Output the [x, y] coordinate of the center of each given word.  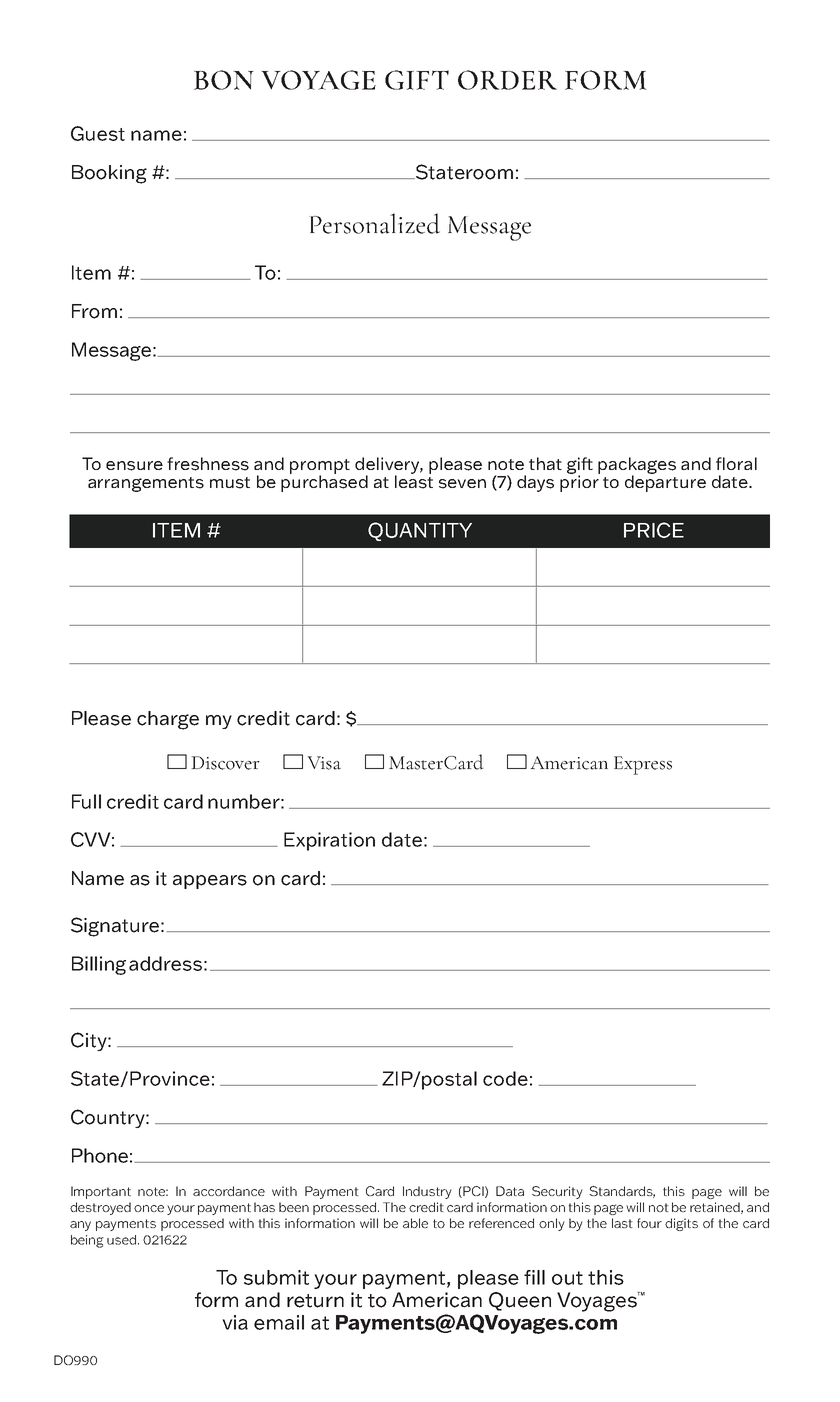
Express [643, 765]
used [123, 1240]
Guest [98, 133]
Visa [324, 763]
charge [168, 720]
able [415, 1223]
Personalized [375, 223]
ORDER [507, 80]
